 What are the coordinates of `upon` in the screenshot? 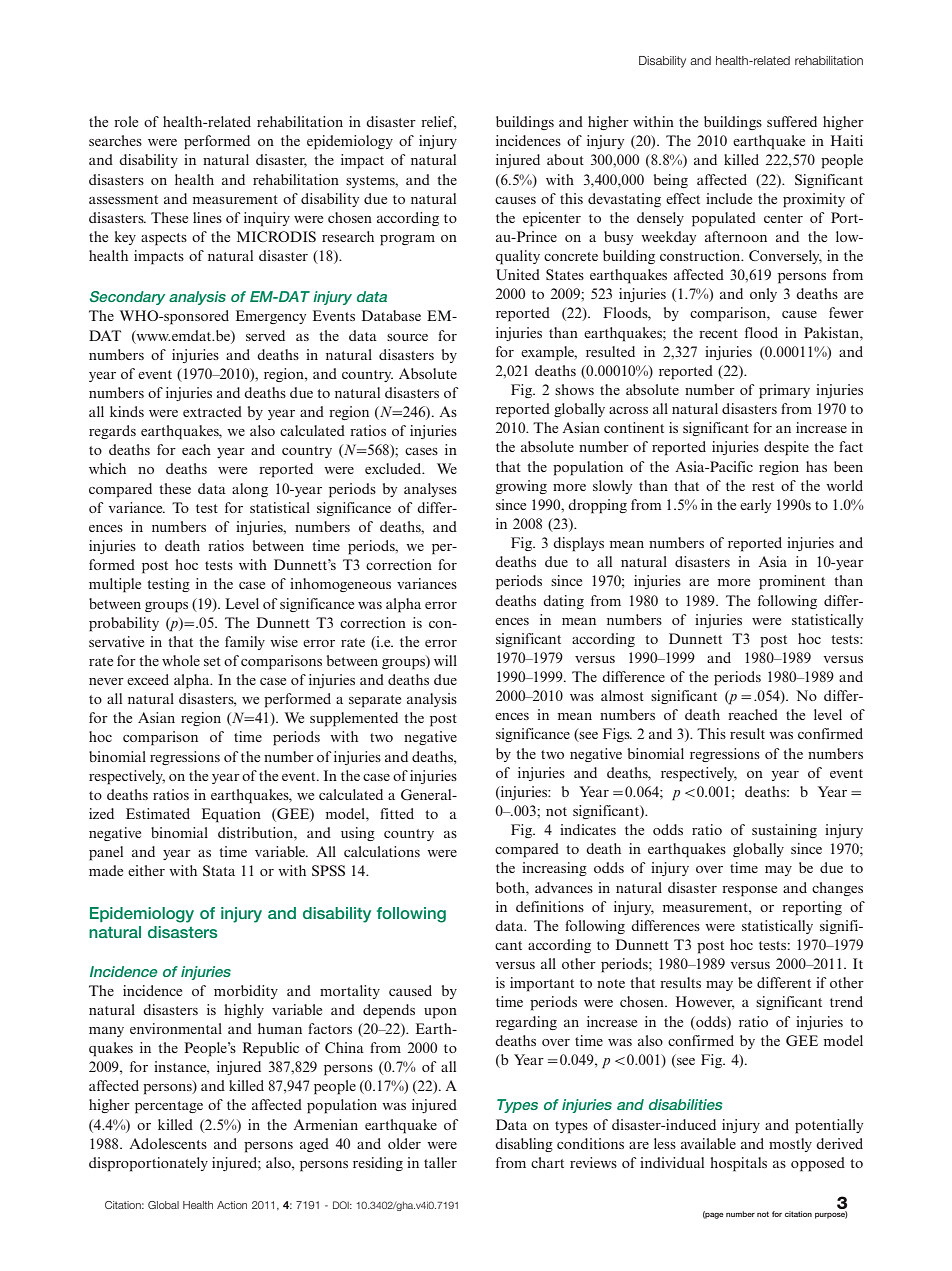 It's located at (440, 1013).
